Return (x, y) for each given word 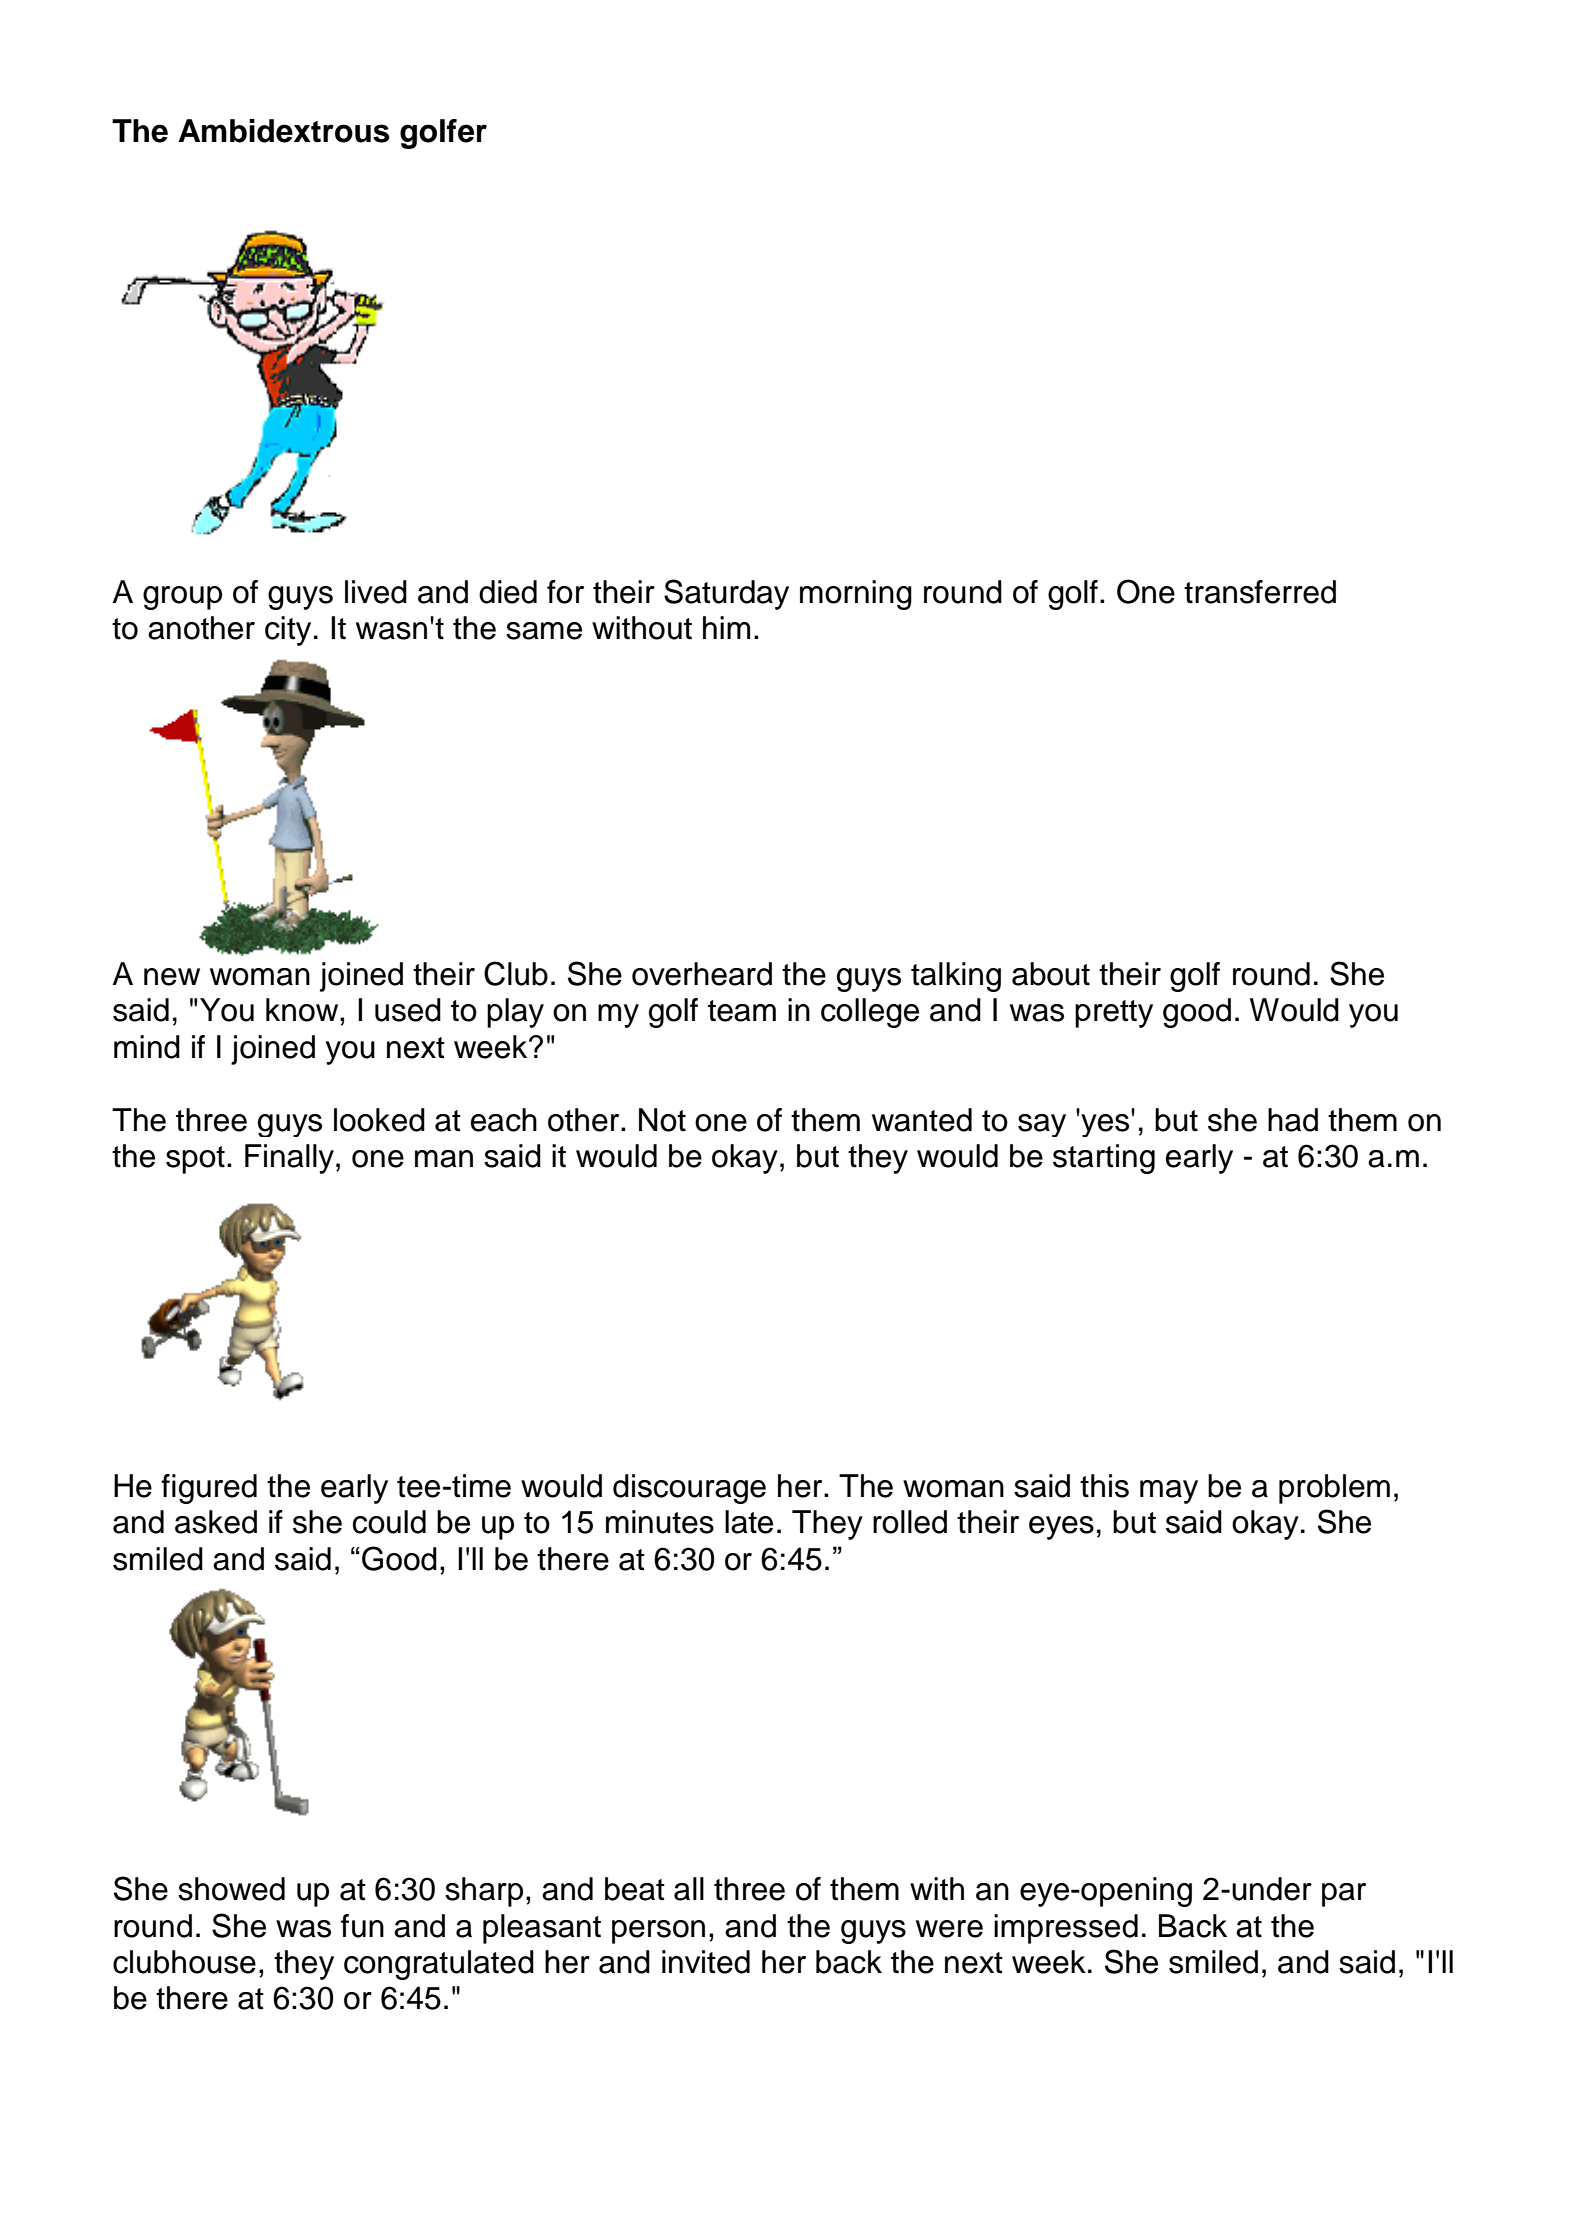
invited (706, 1962)
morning (856, 595)
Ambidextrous (284, 131)
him (726, 627)
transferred (1260, 592)
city (288, 631)
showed (231, 1889)
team (742, 1011)
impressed (1066, 1929)
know (303, 1010)
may (1169, 1492)
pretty (1114, 1014)
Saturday (726, 594)
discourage (689, 1489)
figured (209, 1489)
